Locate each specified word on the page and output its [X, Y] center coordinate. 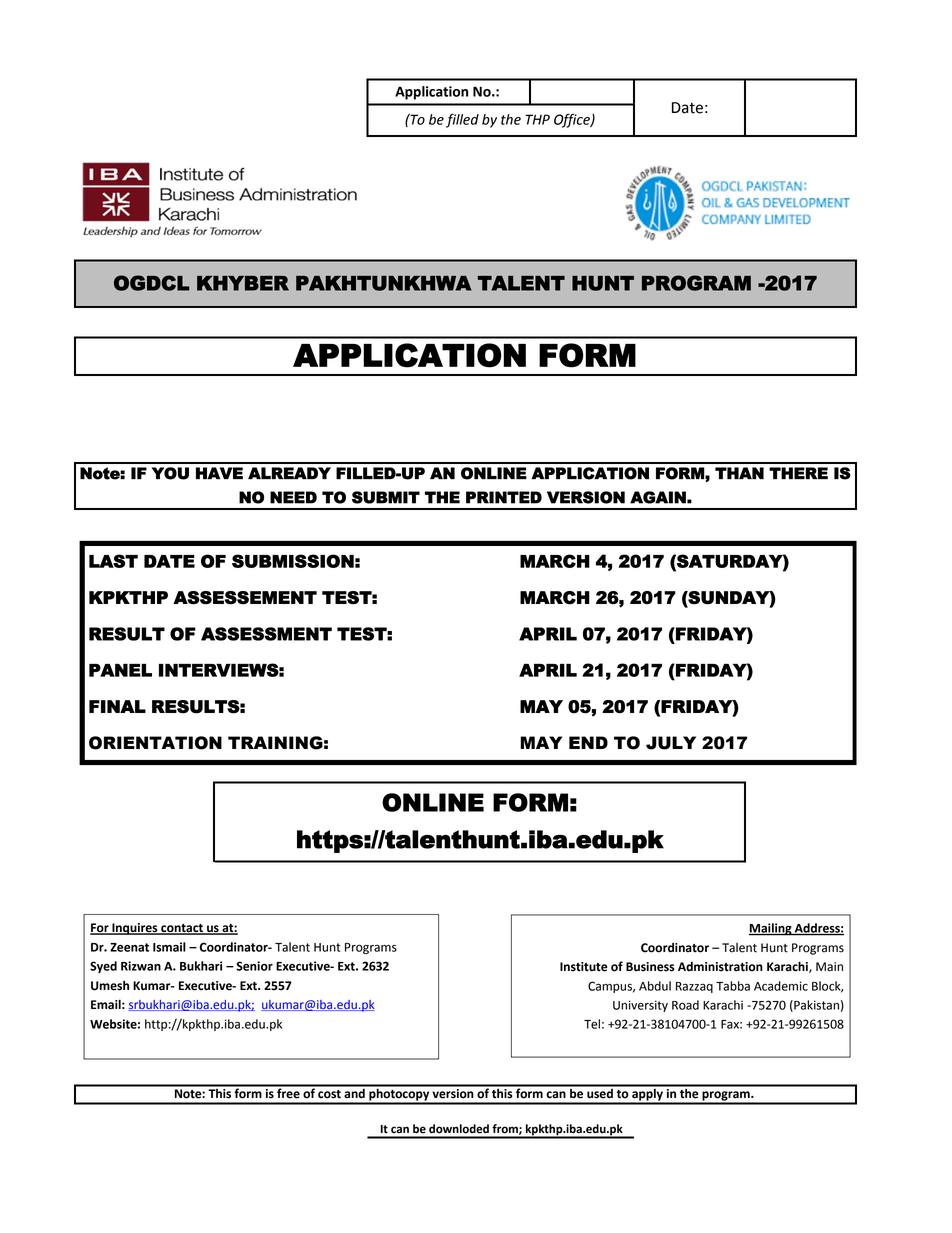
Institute [584, 967]
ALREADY [289, 473]
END [588, 742]
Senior [254, 966]
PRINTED [504, 497]
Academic [781, 986]
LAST [113, 561]
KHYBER [243, 283]
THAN [739, 473]
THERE [798, 473]
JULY [671, 743]
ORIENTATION [155, 743]
